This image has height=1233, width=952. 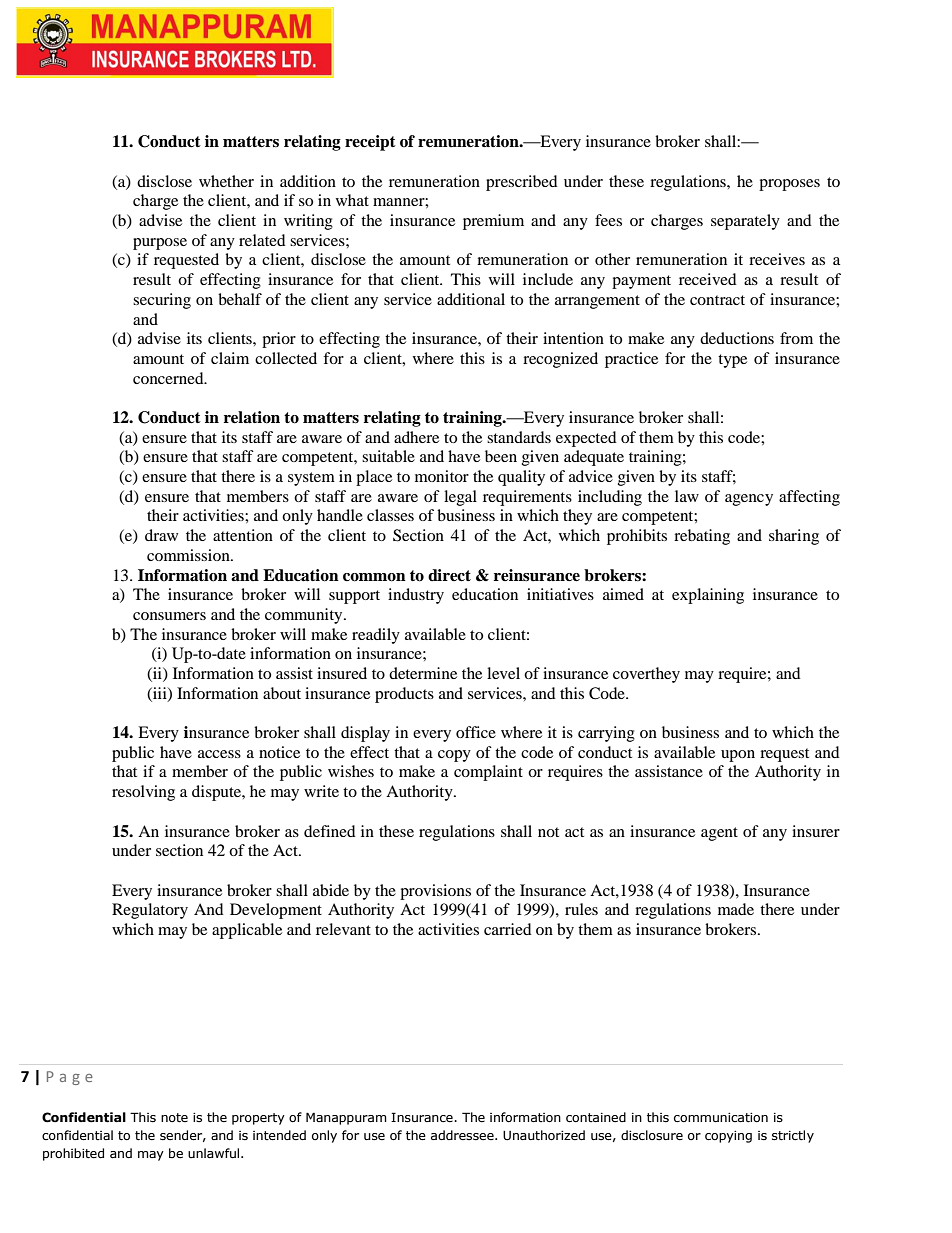 What do you see at coordinates (226, 181) in the image?
I see `whether` at bounding box center [226, 181].
